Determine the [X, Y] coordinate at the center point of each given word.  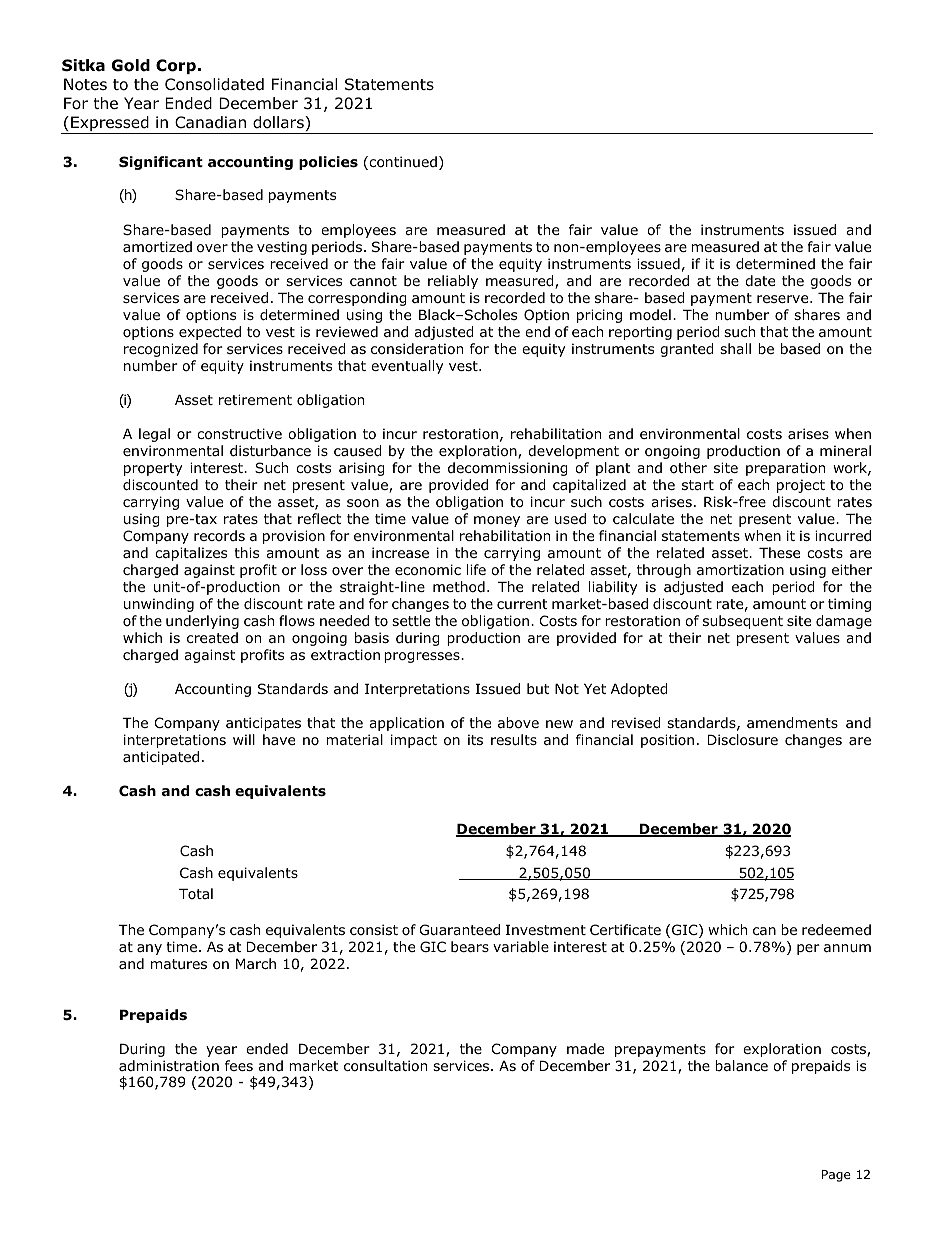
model [650, 314]
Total [196, 893]
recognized [161, 350]
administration [169, 1066]
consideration [417, 349]
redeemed [836, 929]
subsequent [743, 622]
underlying [202, 622]
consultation [385, 1066]
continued [402, 163]
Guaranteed [460, 929]
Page [836, 1176]
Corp [176, 66]
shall [735, 348]
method [459, 587]
